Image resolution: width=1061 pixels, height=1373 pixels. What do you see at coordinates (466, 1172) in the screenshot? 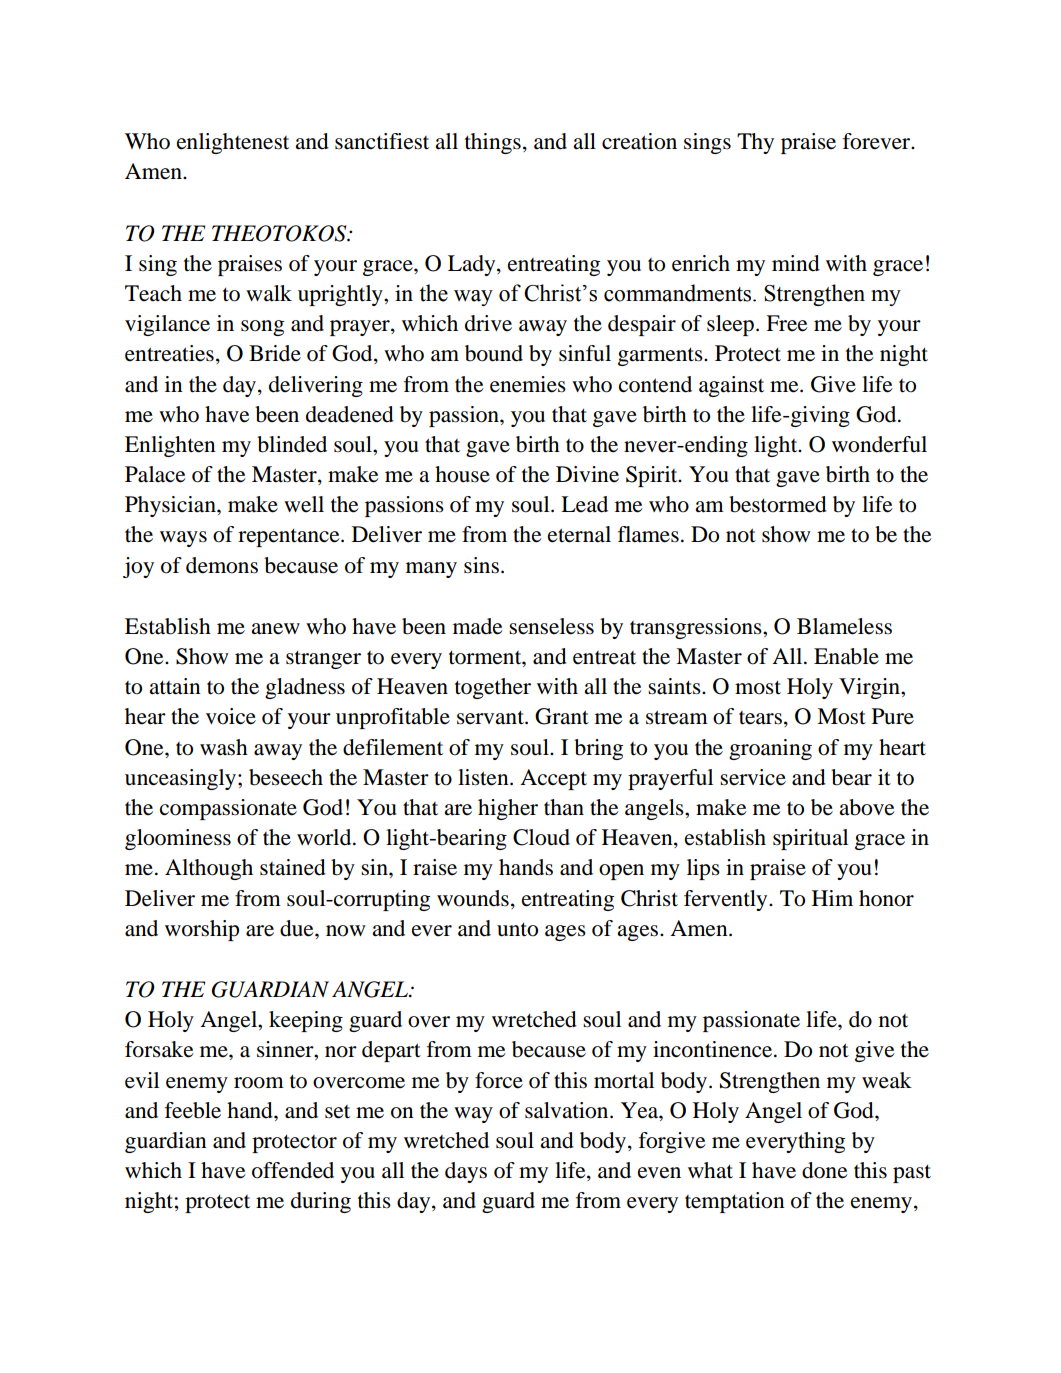
I see `days` at bounding box center [466, 1172].
